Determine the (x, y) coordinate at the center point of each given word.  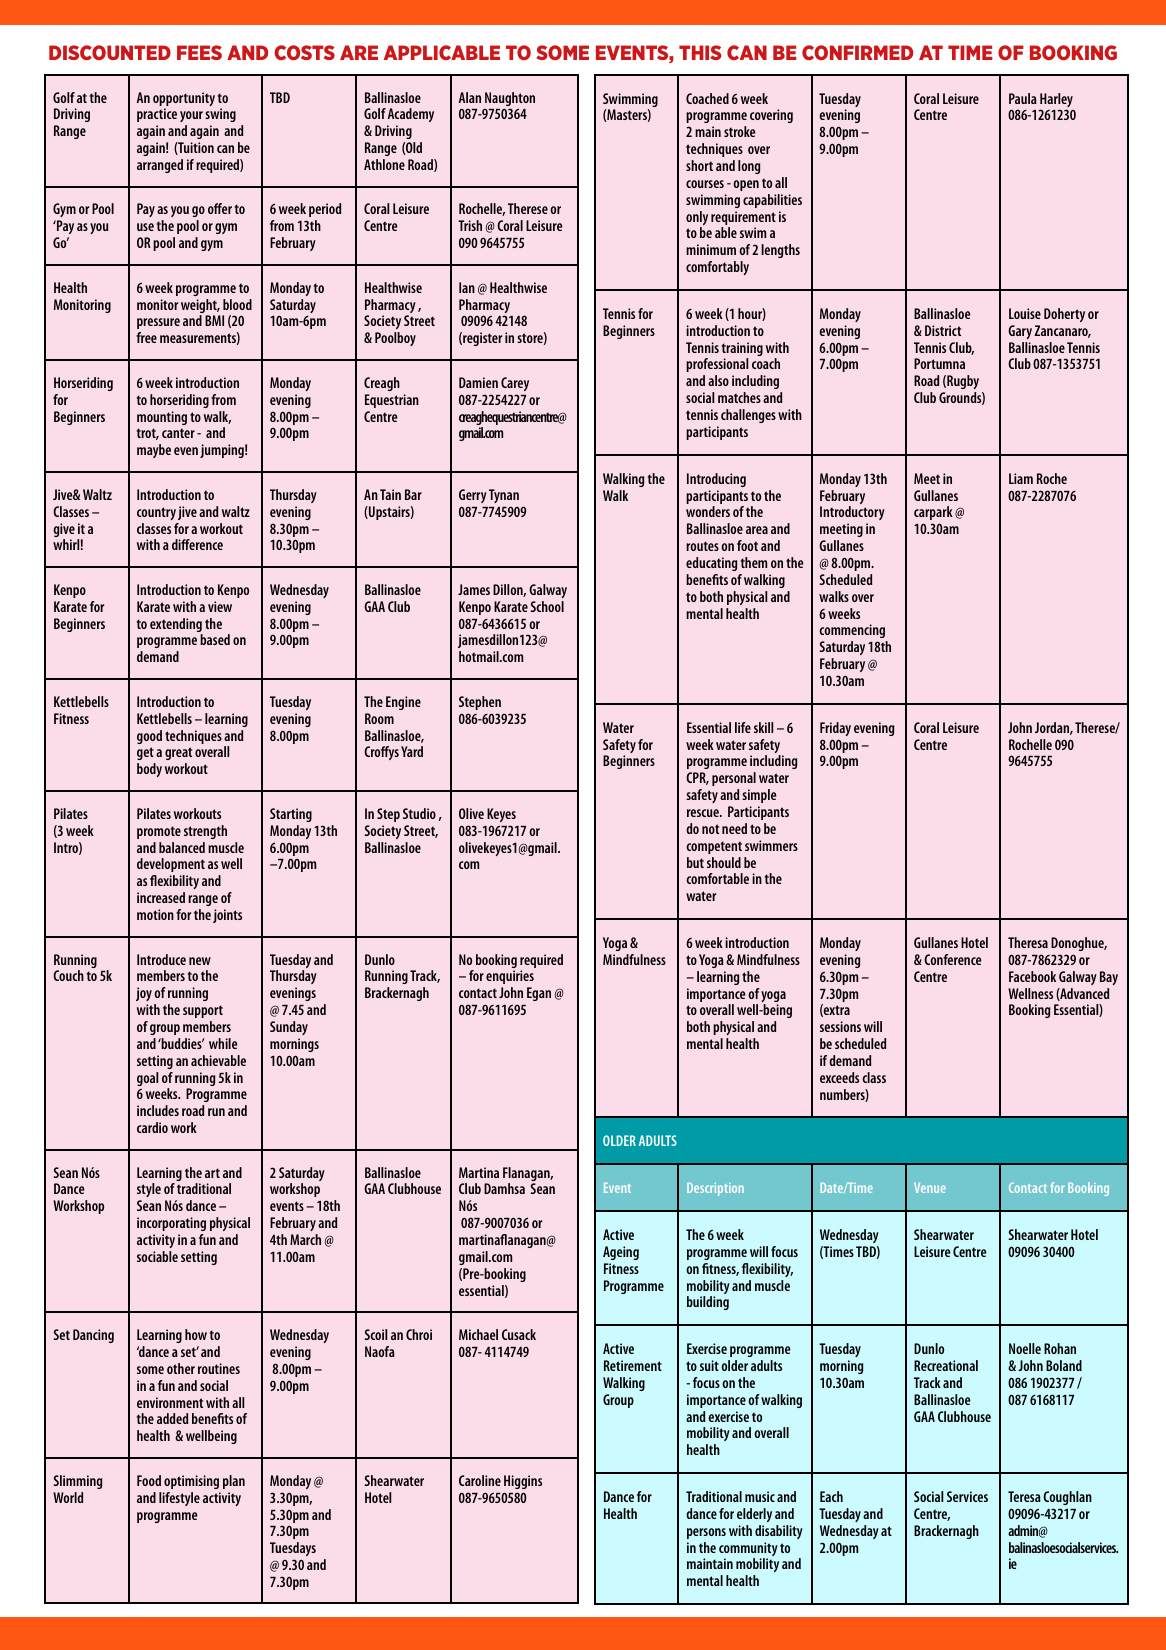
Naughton (510, 100)
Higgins (523, 1482)
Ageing (621, 1253)
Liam (1021, 478)
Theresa (1028, 942)
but (695, 862)
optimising (191, 1482)
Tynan (504, 496)
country (156, 513)
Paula (1023, 98)
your (191, 118)
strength (205, 832)
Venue (930, 1188)
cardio (152, 1127)
